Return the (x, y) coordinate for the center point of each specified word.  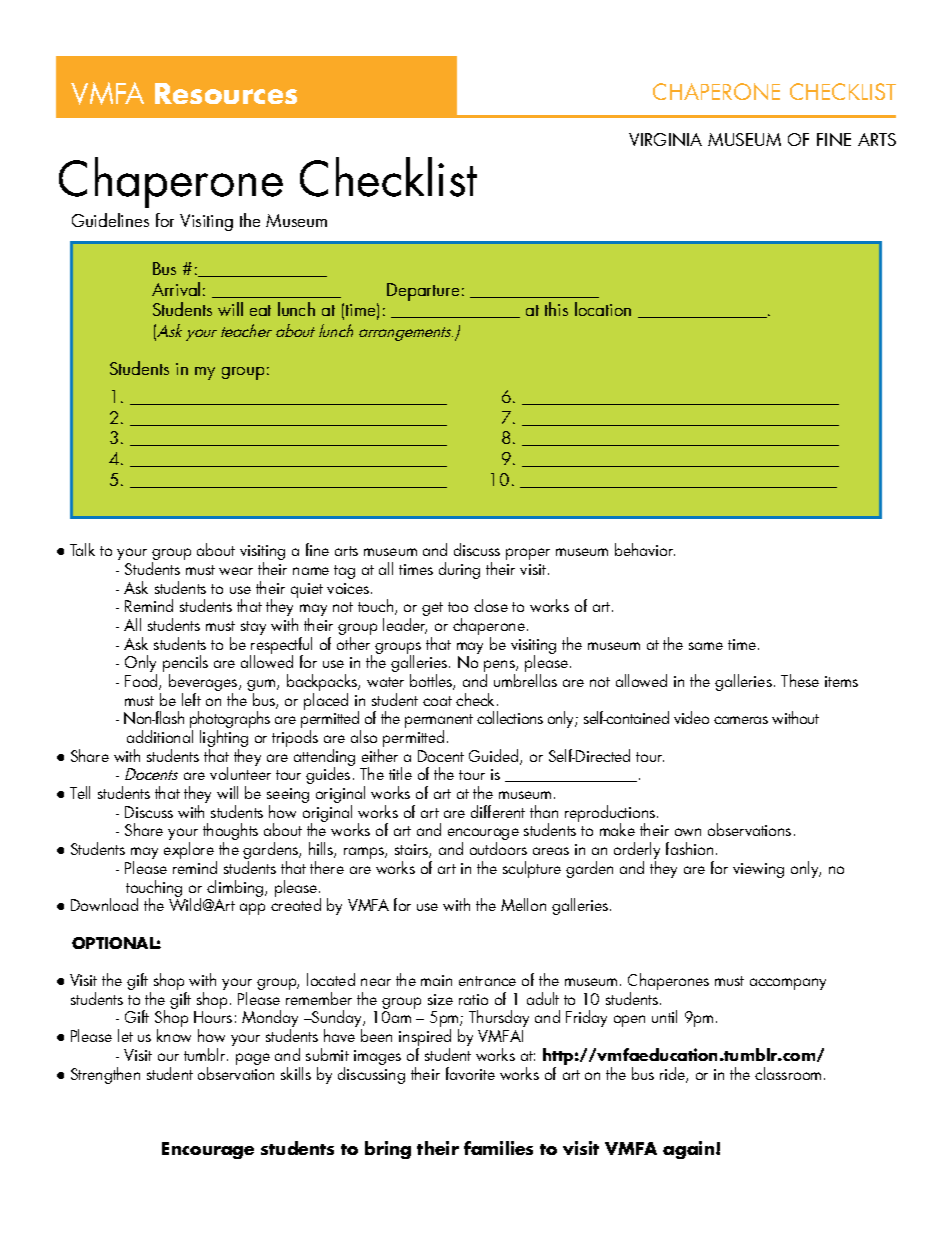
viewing (758, 870)
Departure (423, 292)
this (556, 309)
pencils (185, 665)
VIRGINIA (665, 139)
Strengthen (105, 1075)
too (458, 607)
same (706, 646)
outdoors (498, 848)
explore (189, 850)
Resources (226, 93)
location (603, 309)
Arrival (176, 289)
